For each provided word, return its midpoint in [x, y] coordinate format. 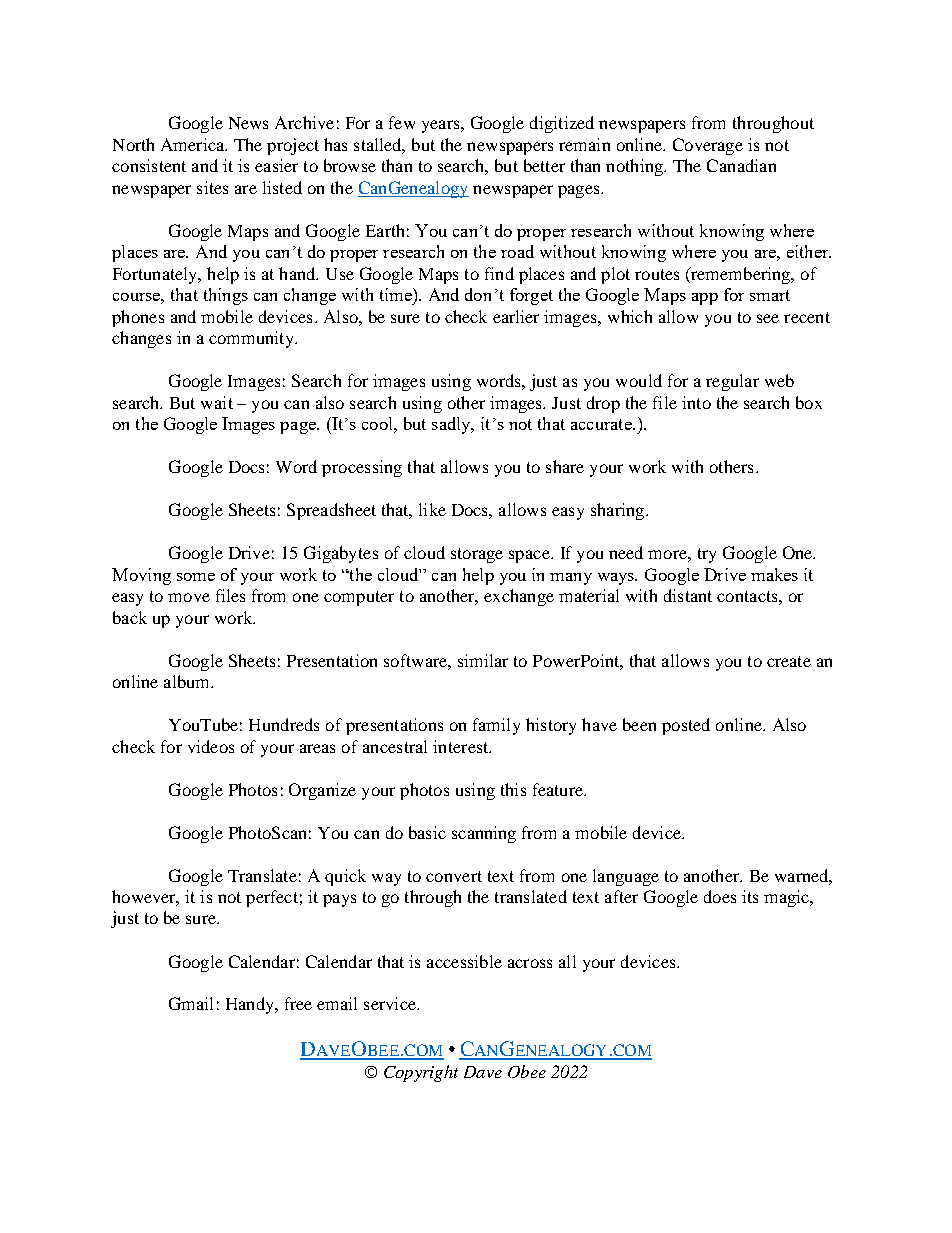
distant [688, 595]
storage [477, 555]
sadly [452, 425]
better [544, 165]
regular [732, 382]
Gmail [191, 1003]
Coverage [708, 146]
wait [217, 402]
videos [211, 746]
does [720, 896]
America [194, 144]
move [189, 597]
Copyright [421, 1073]
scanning [484, 834]
